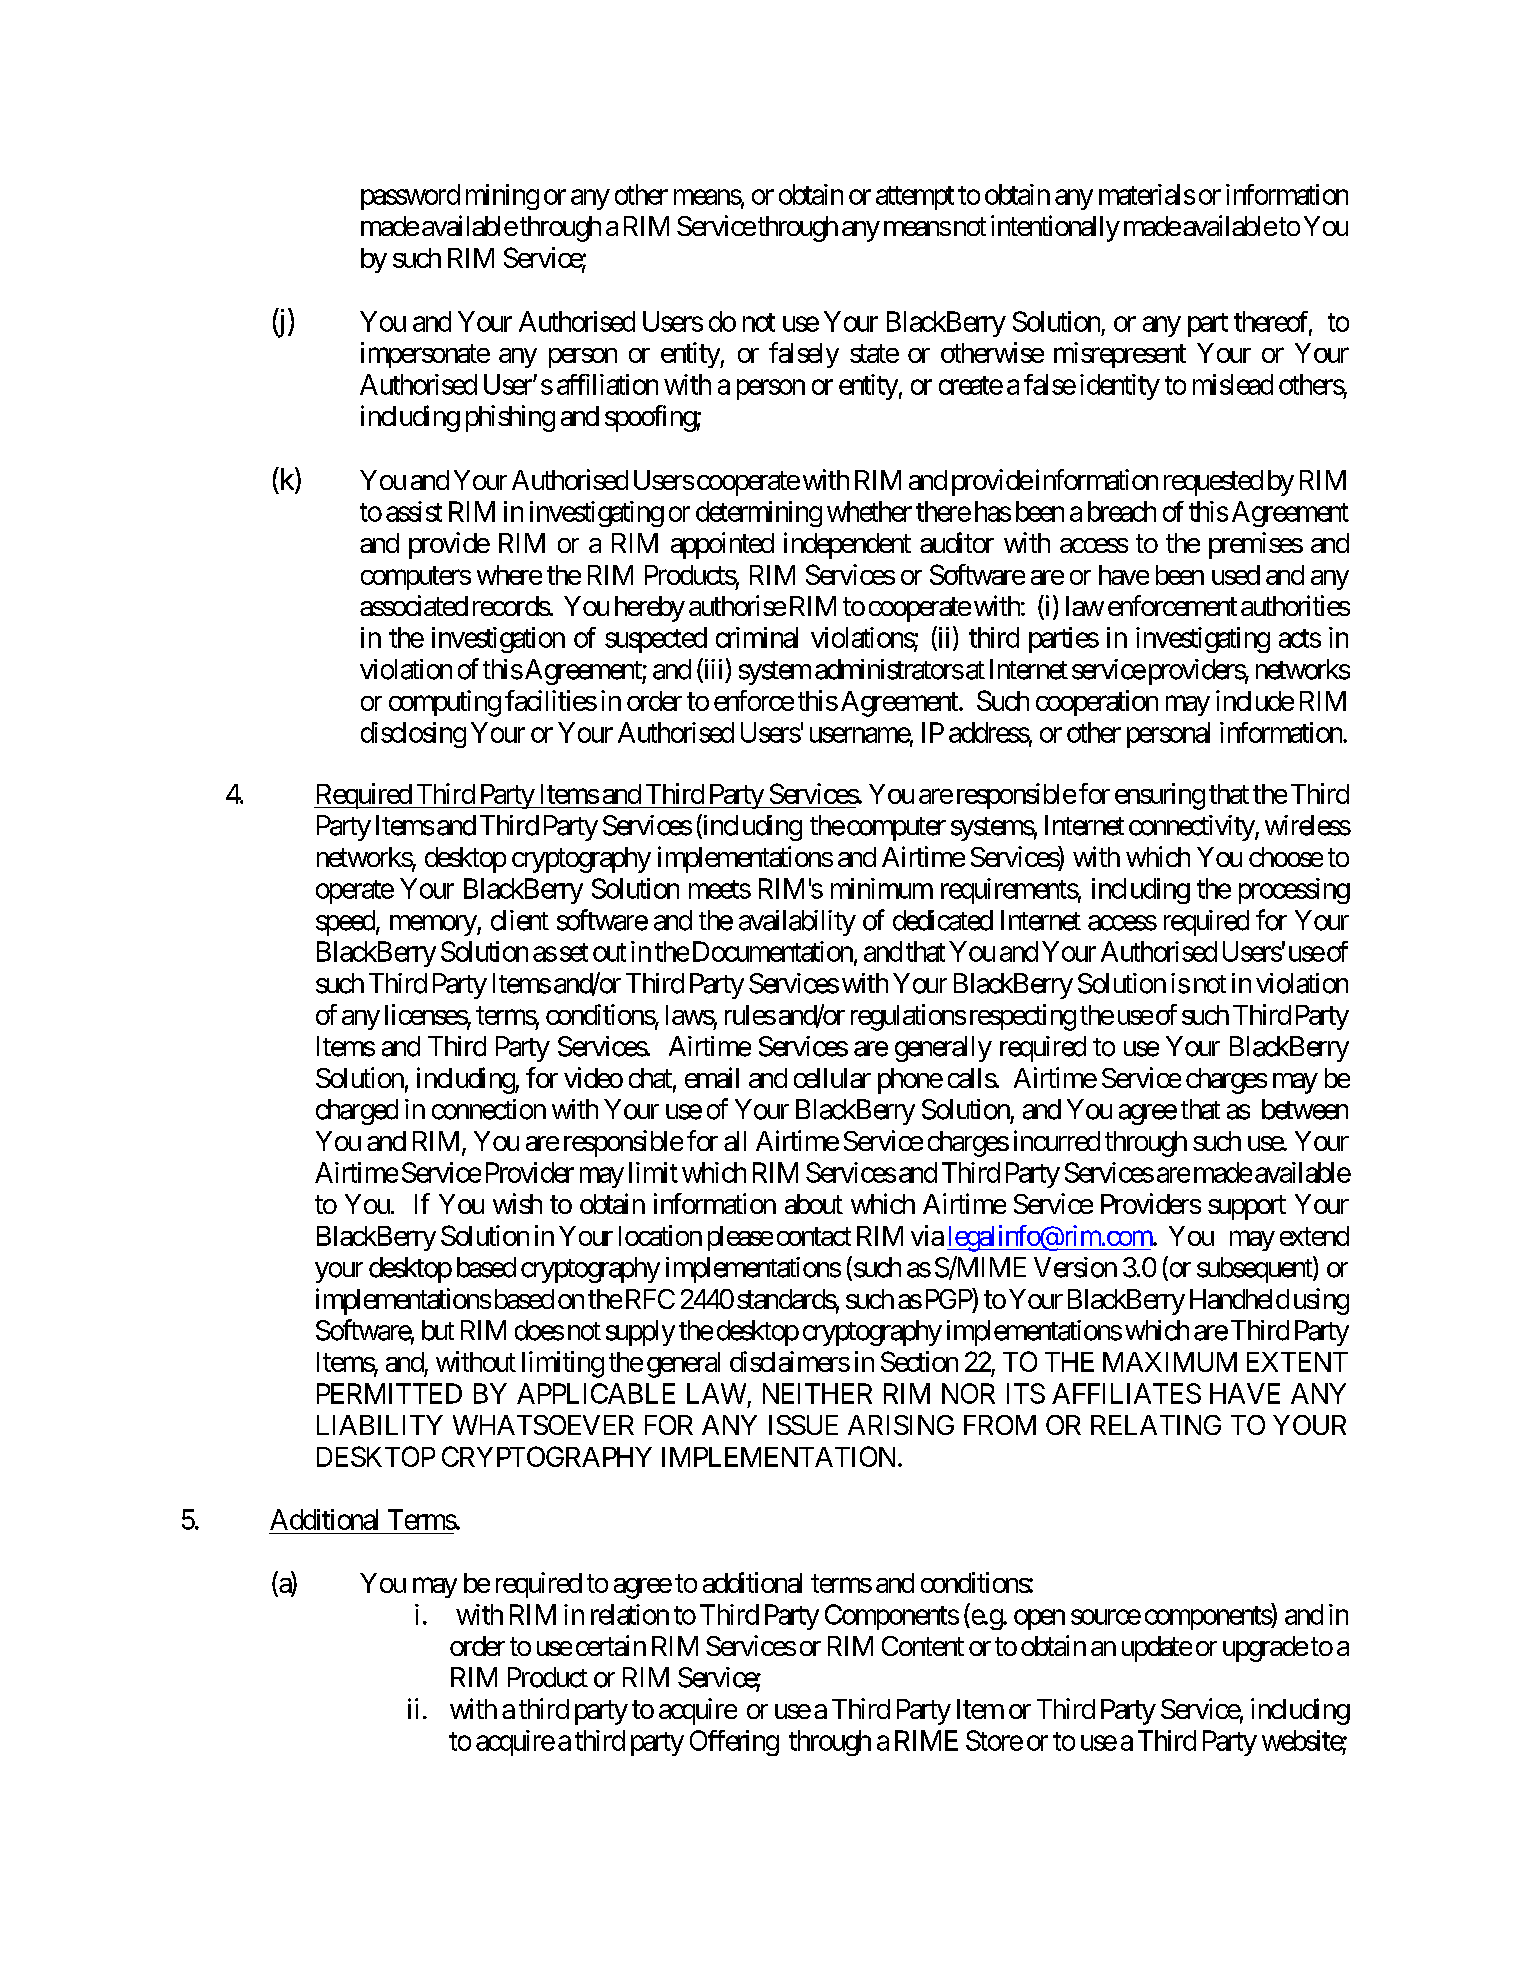  What do you see at coordinates (1055, 228) in the screenshot?
I see `intentionally` at bounding box center [1055, 228].
